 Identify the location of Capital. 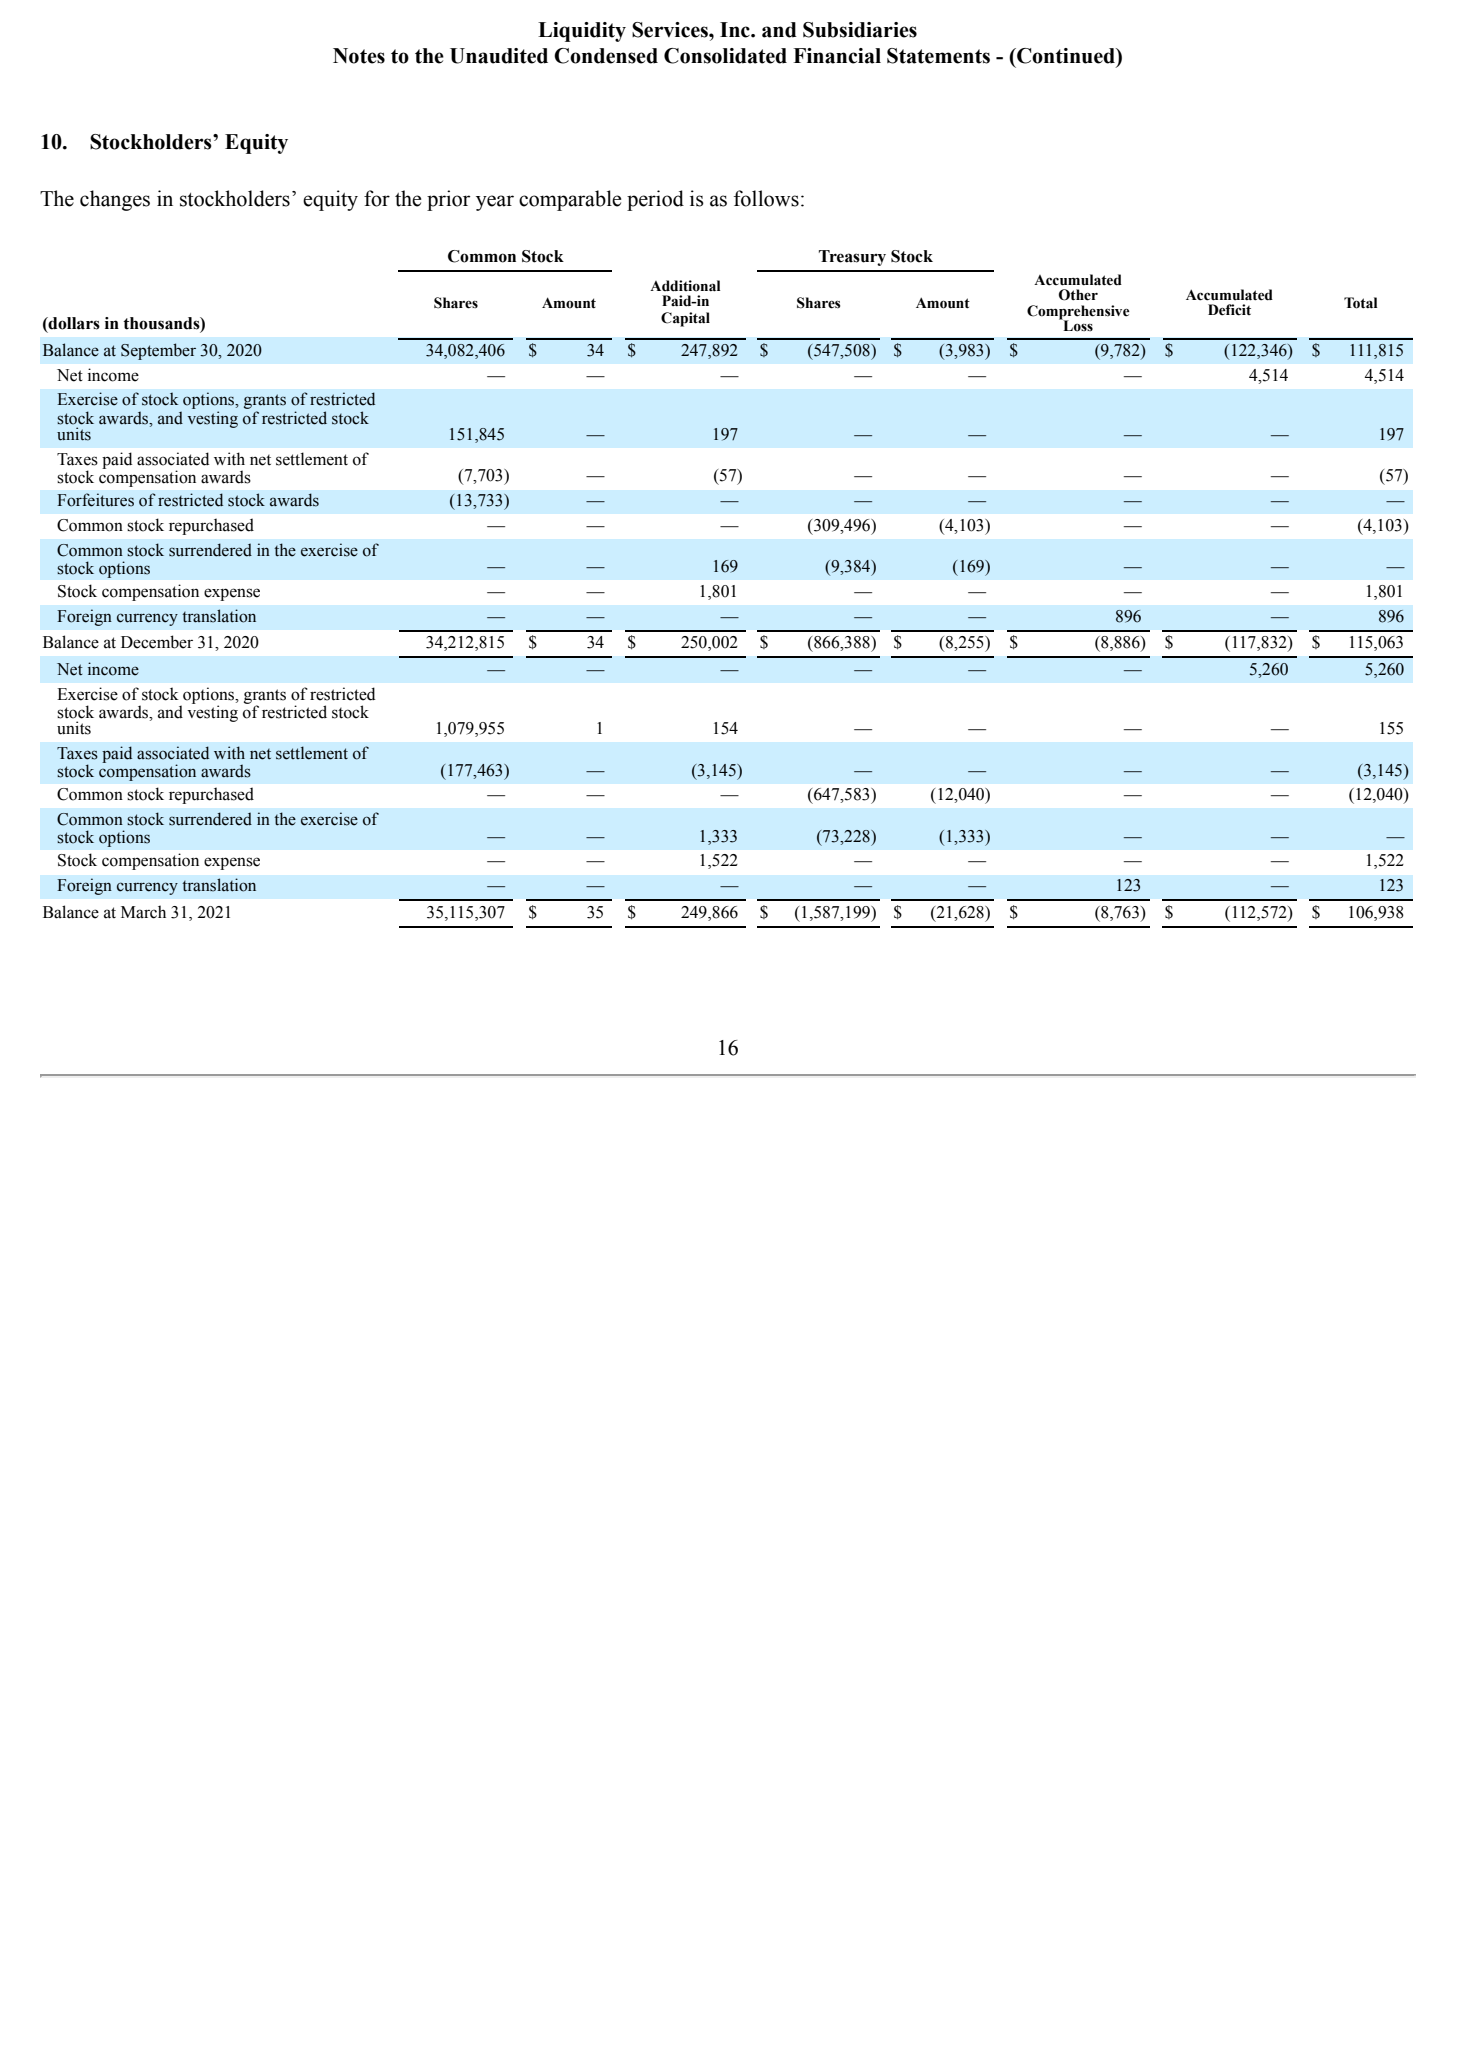
(685, 319).
